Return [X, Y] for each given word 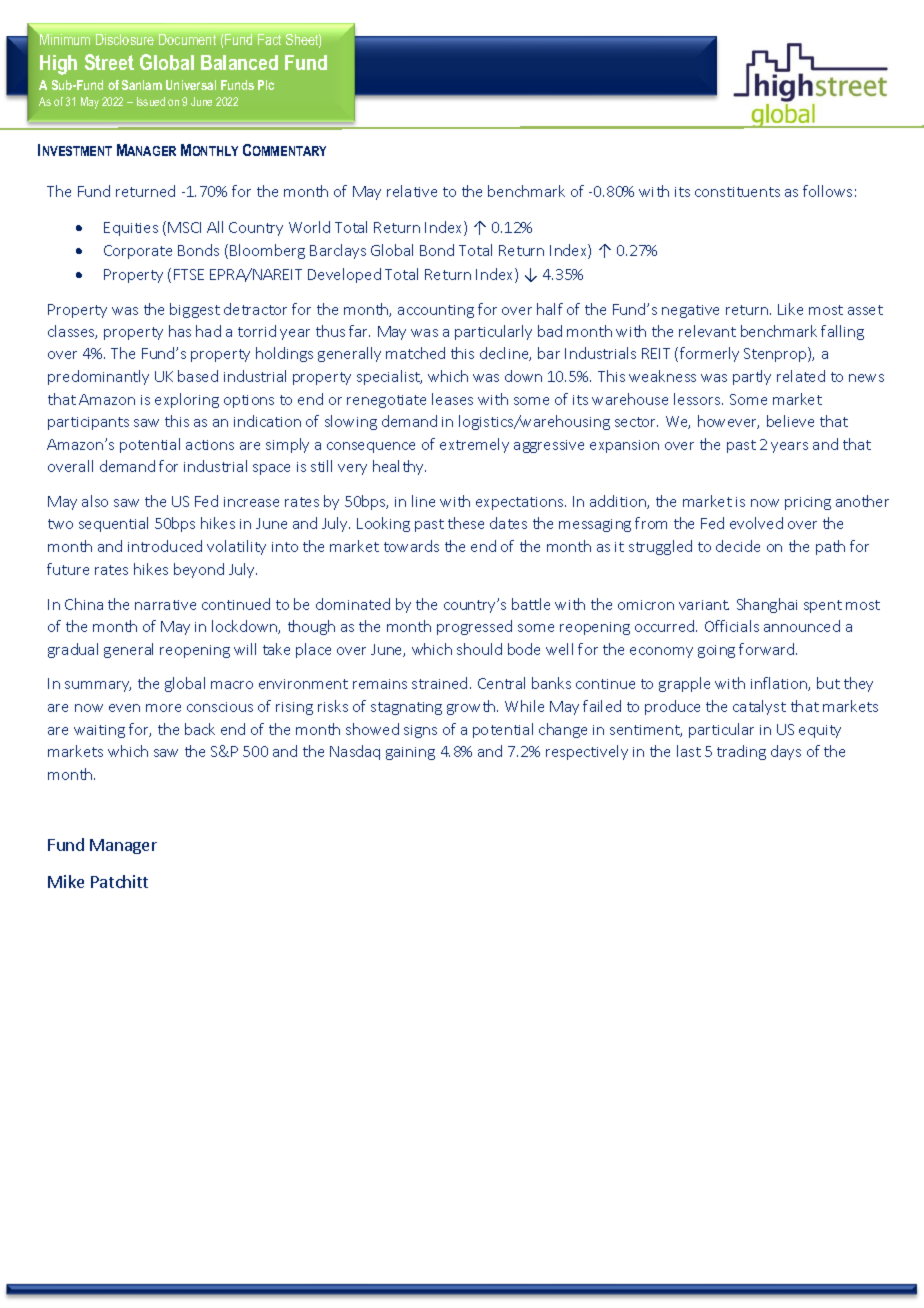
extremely [474, 445]
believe [790, 421]
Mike [66, 881]
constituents [737, 192]
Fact [269, 39]
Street [109, 62]
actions [210, 445]
